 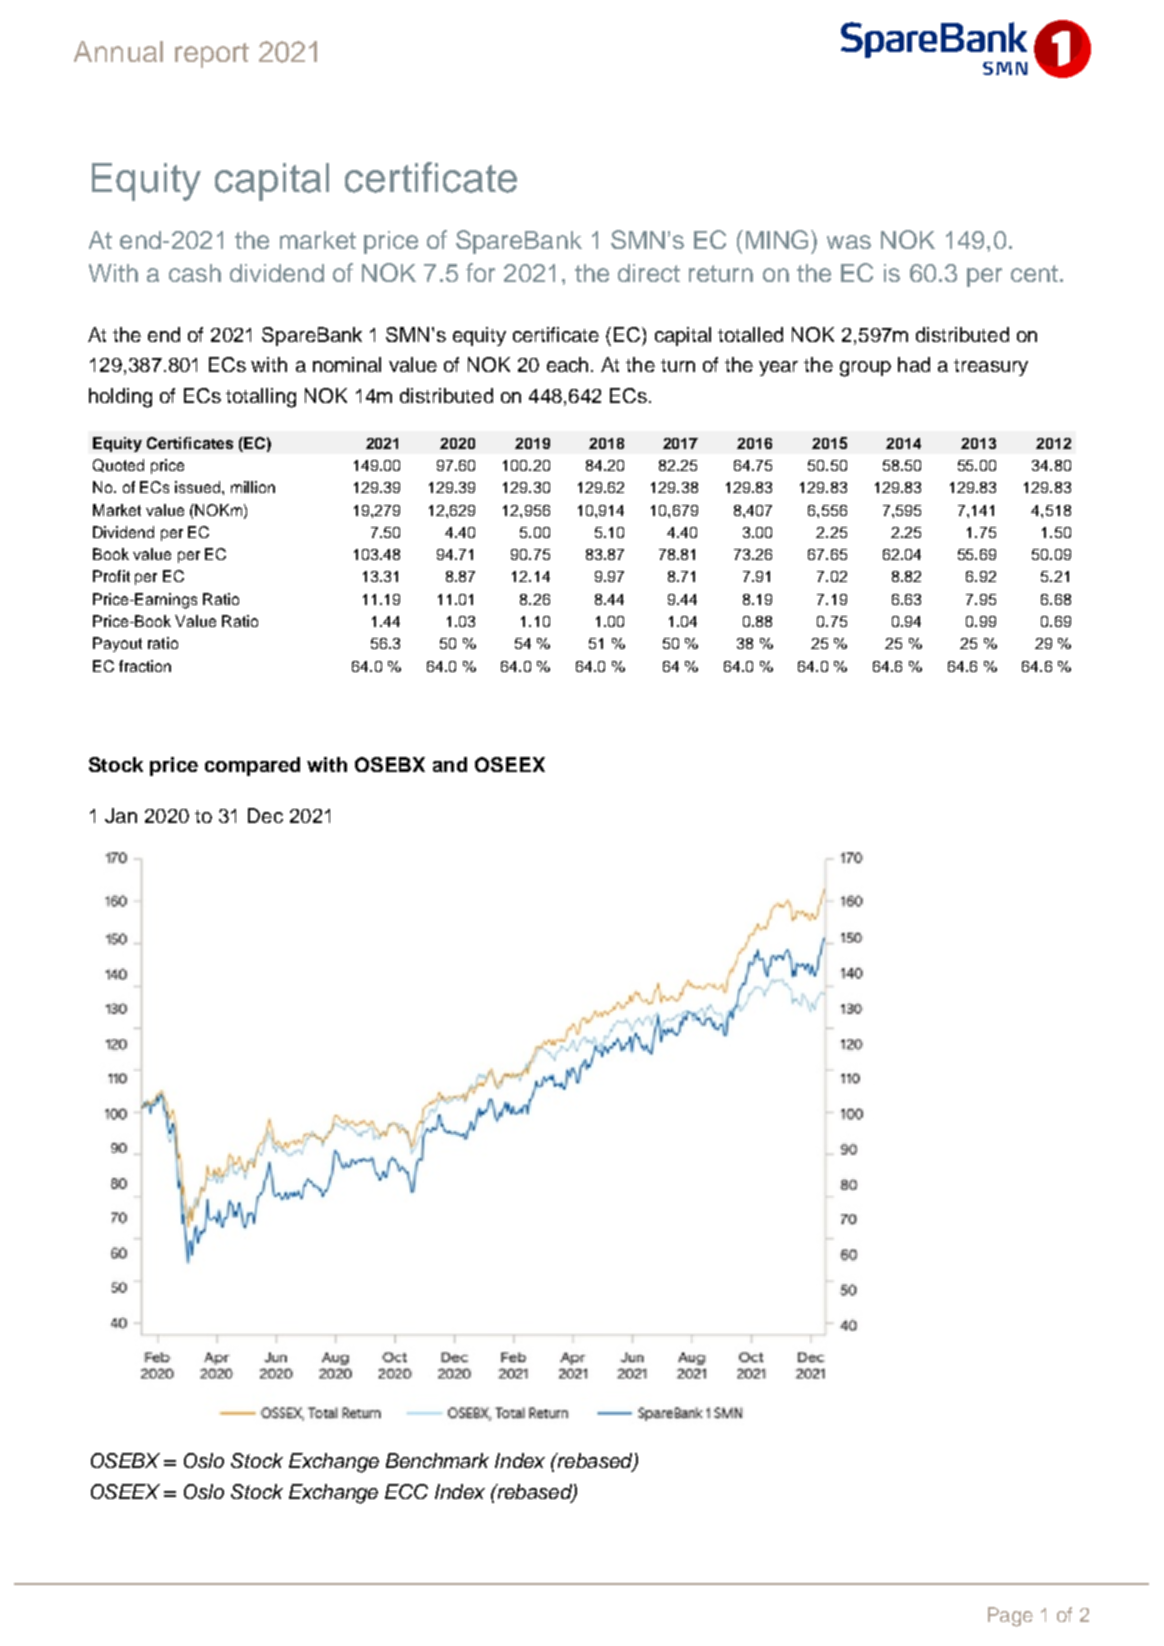 What do you see at coordinates (991, 367) in the document?
I see `treasury` at bounding box center [991, 367].
